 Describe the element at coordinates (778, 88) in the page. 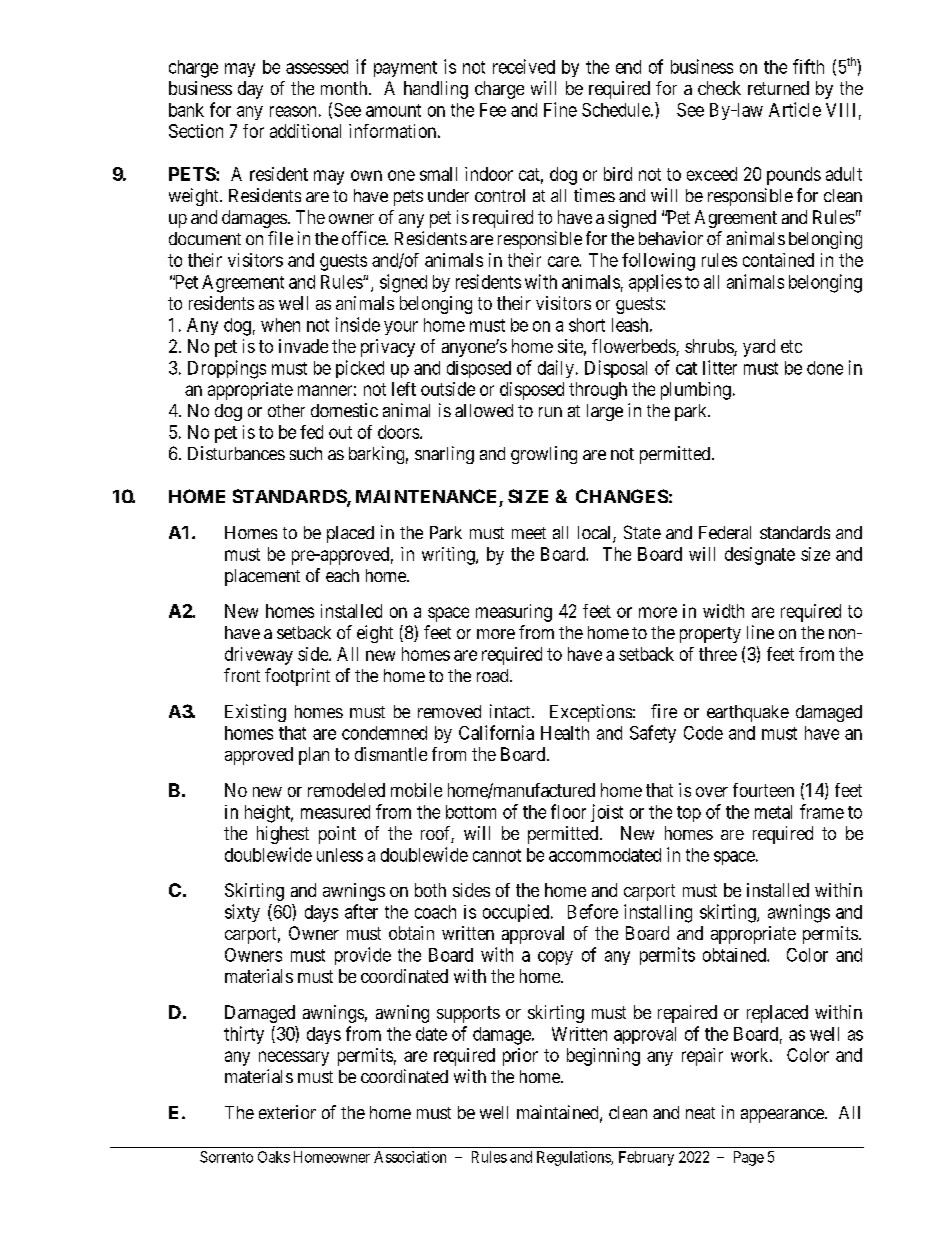

I see `returned` at that location.
